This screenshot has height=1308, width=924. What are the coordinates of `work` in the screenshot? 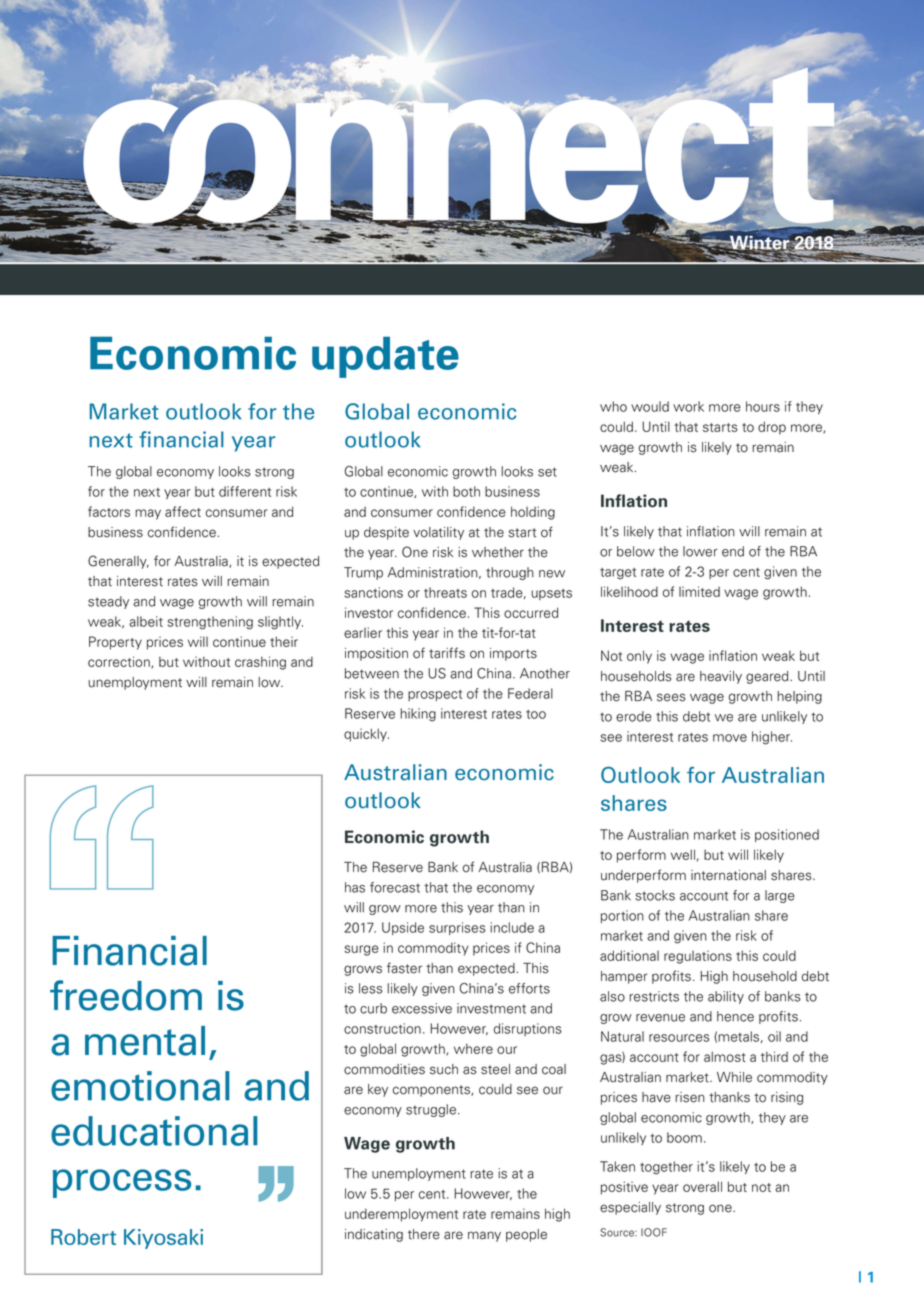 It's located at (688, 406).
